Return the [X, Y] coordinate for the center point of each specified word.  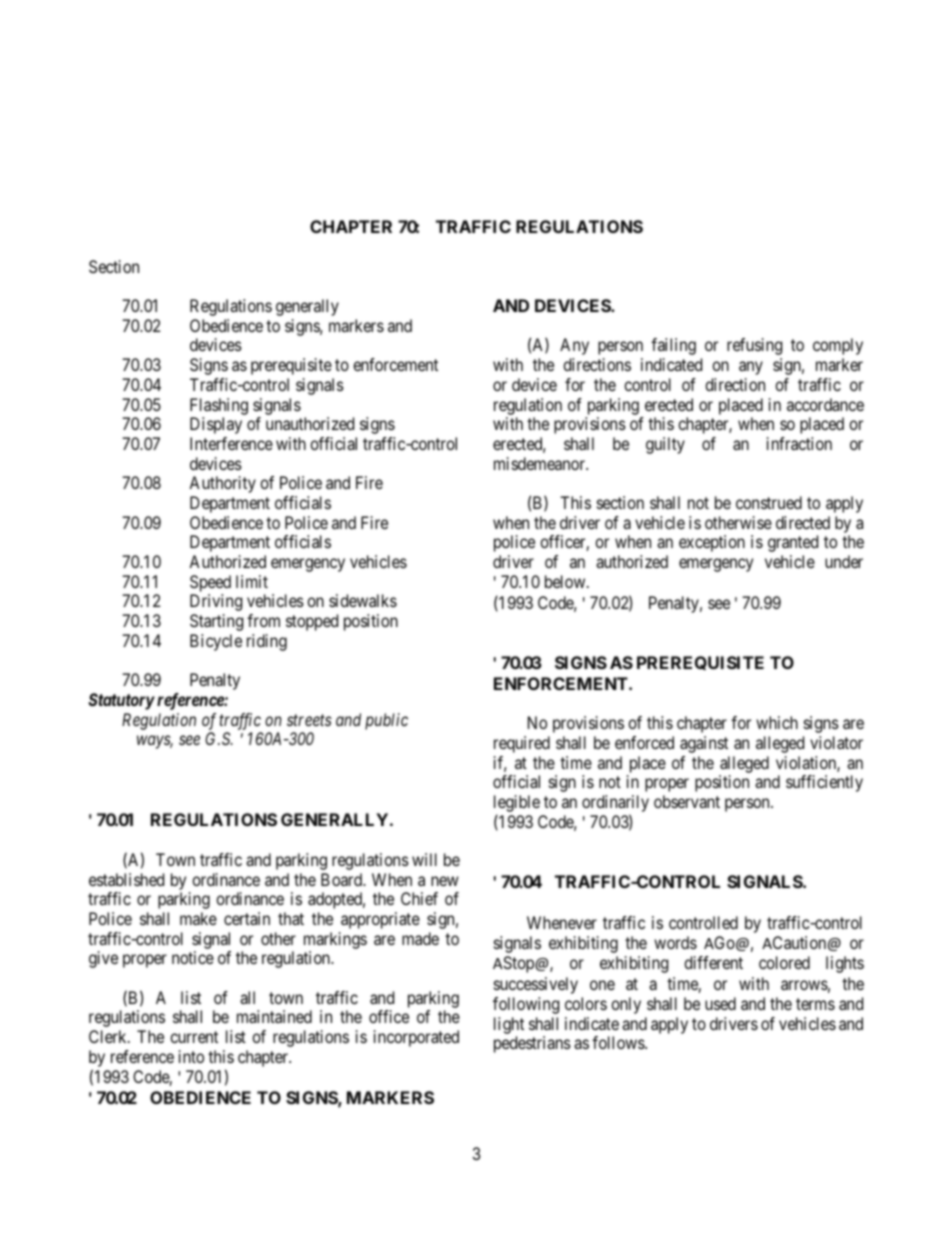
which [777, 722]
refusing [754, 346]
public [386, 721]
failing [673, 346]
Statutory [121, 701]
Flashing [219, 406]
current [194, 1037]
